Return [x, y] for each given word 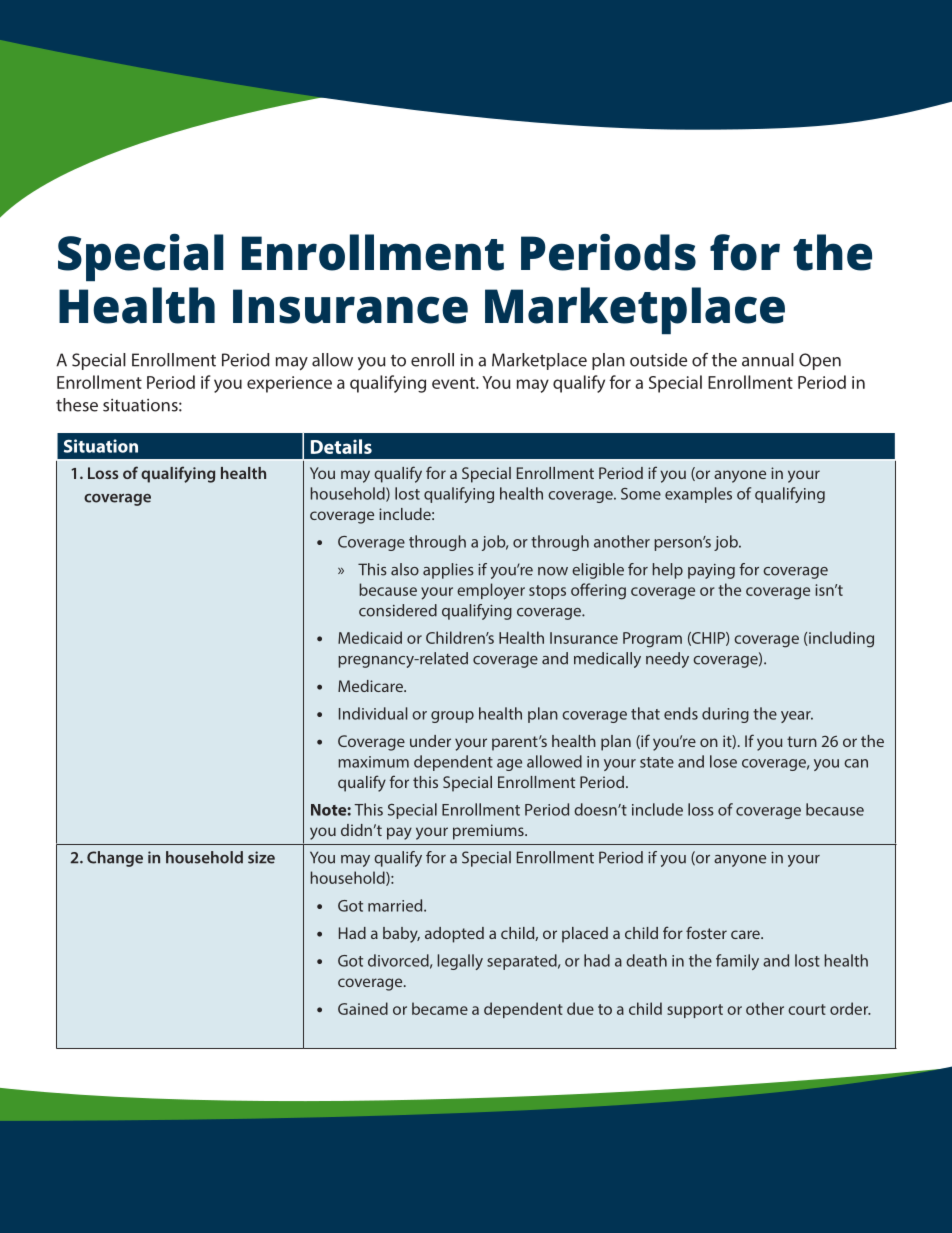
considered [398, 610]
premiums [489, 832]
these [77, 405]
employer [491, 591]
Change [115, 859]
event [454, 383]
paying [711, 571]
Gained [363, 1008]
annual [768, 360]
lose [723, 761]
